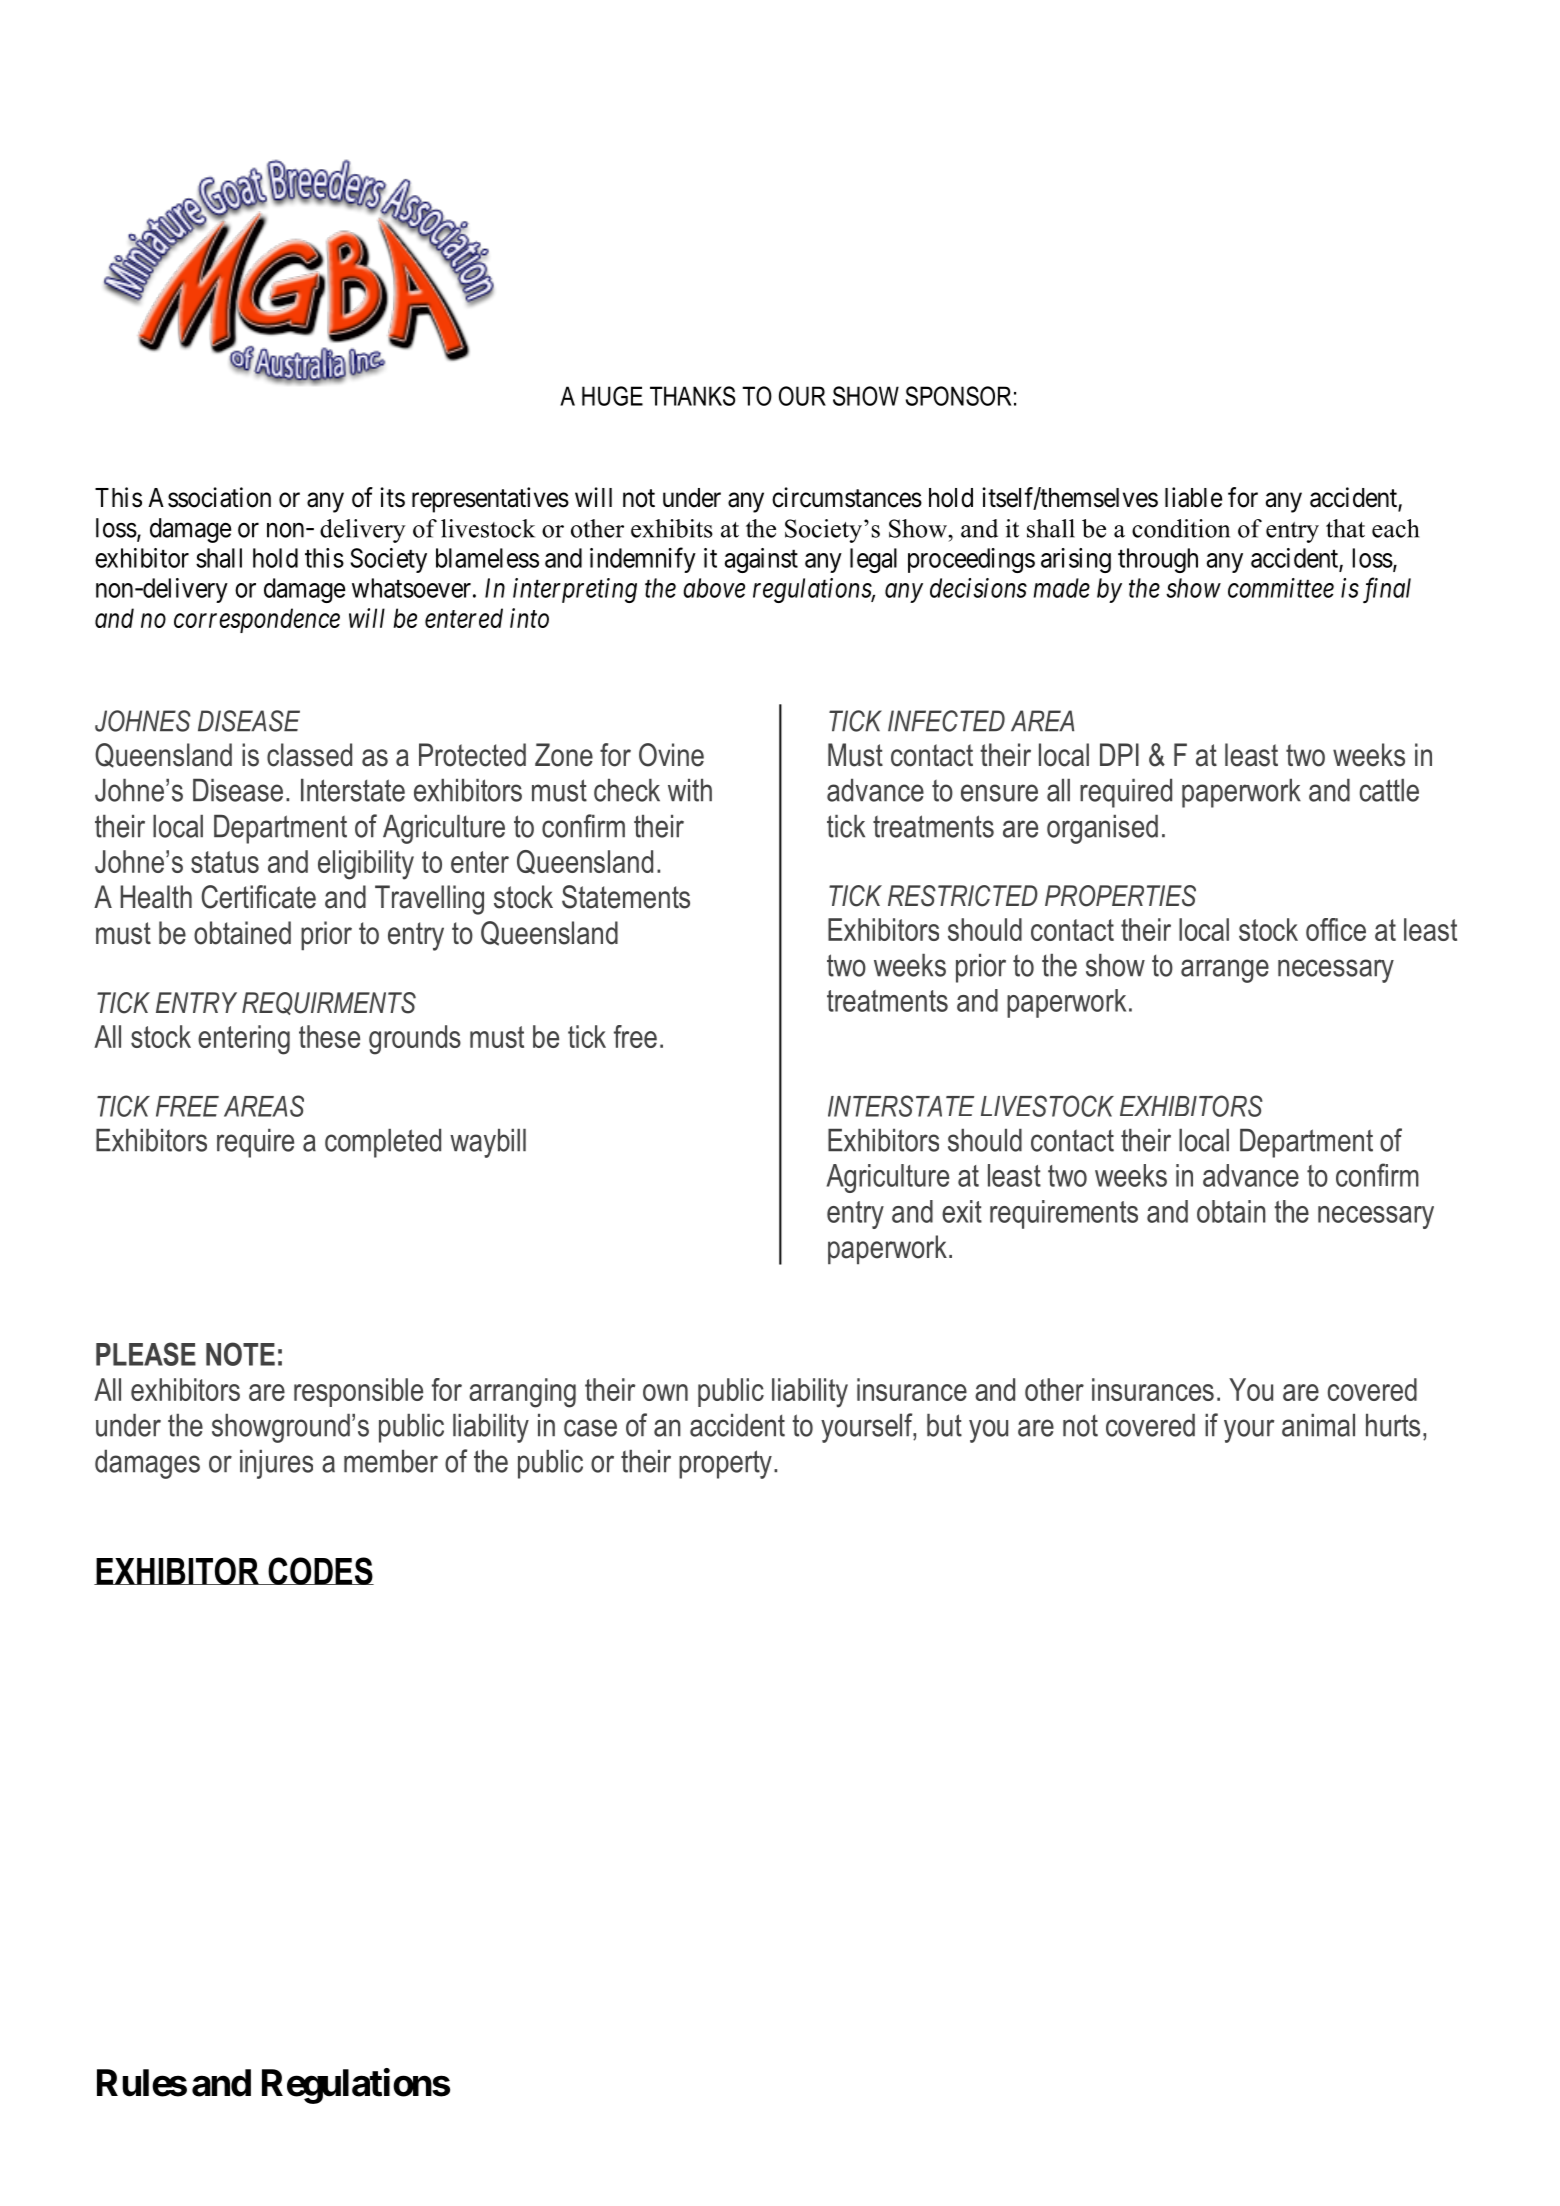 The width and height of the screenshot is (1560, 2206). I want to click on hurts, so click(1393, 1425).
